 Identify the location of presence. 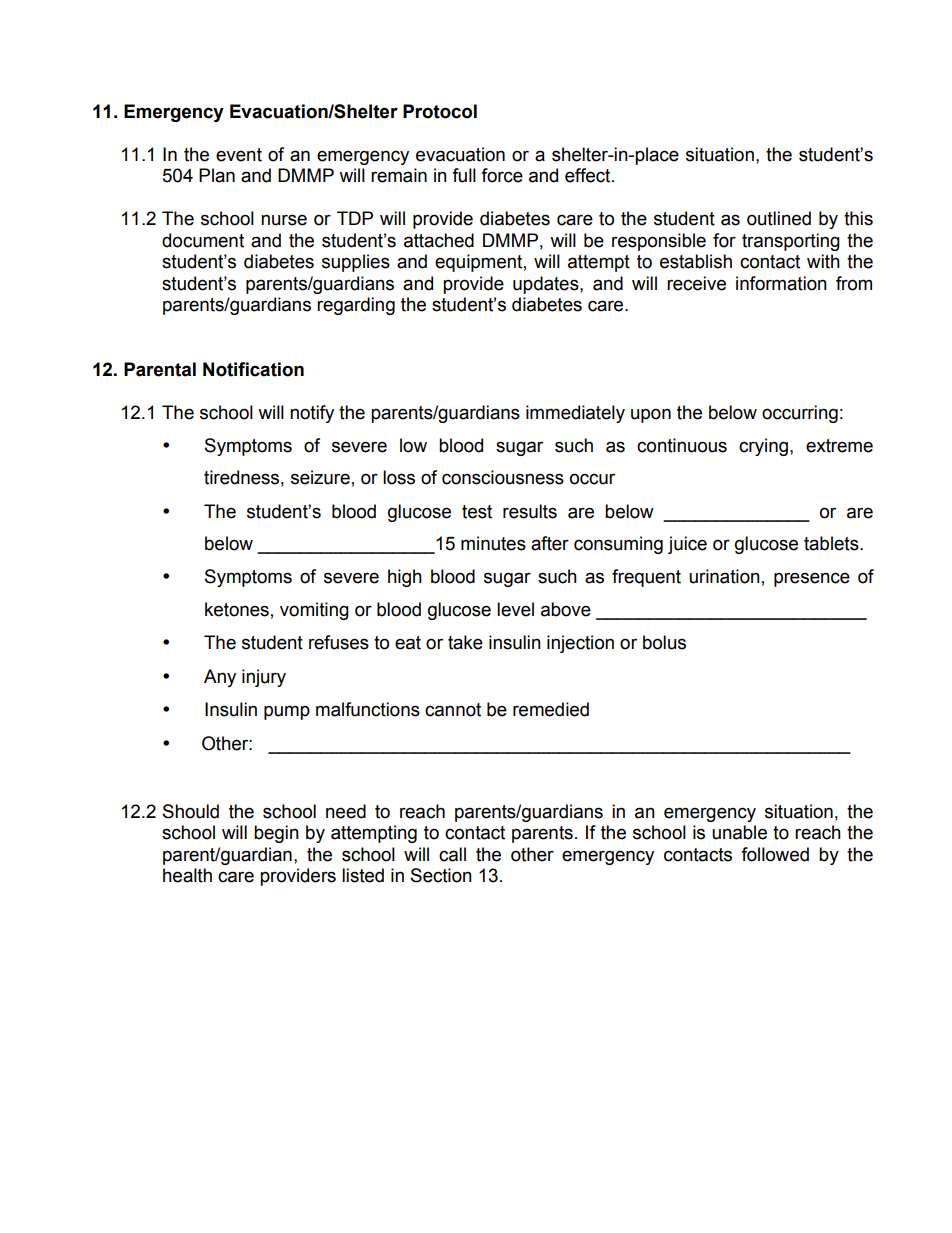
(812, 579).
